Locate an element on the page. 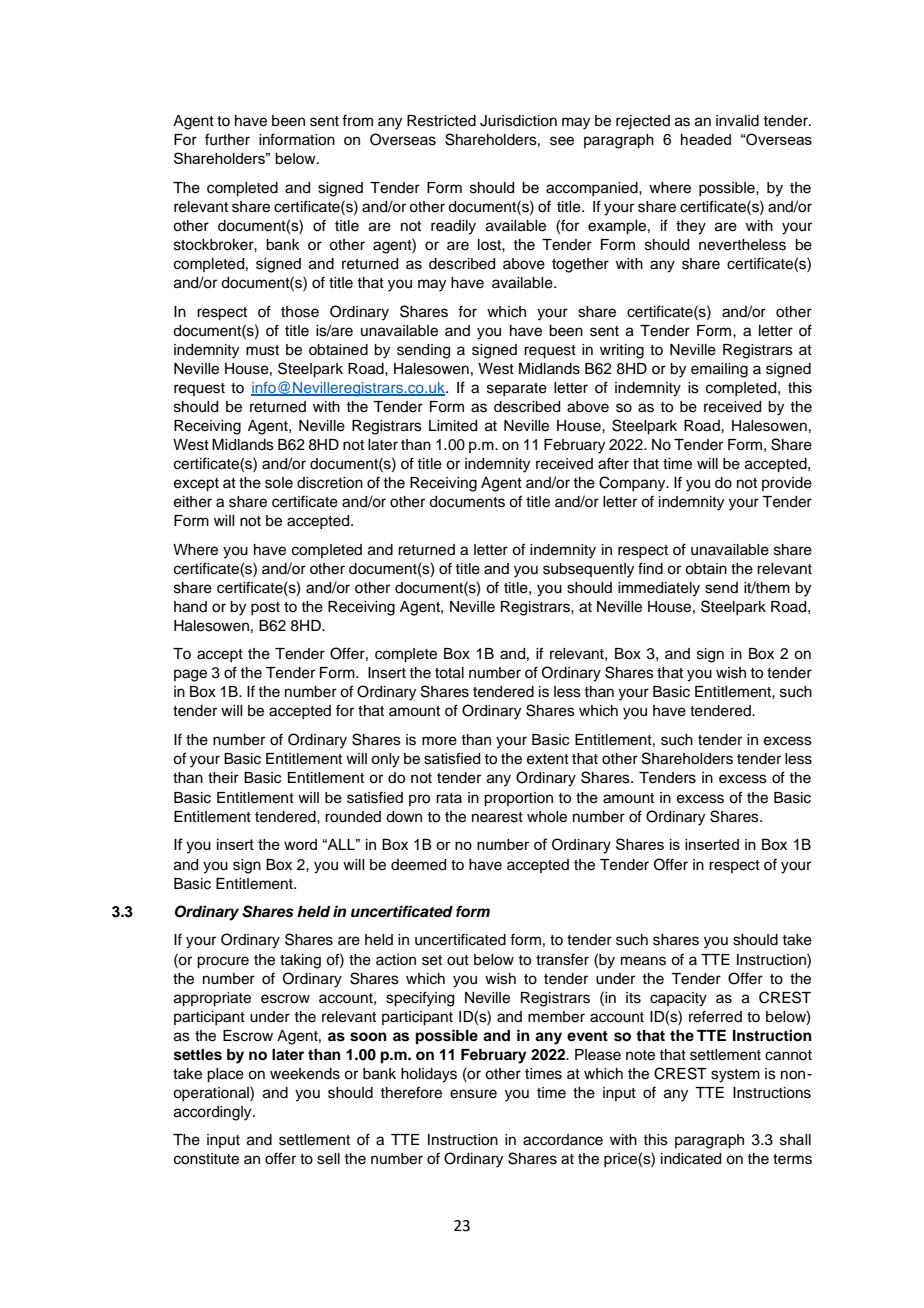 Image resolution: width=924 pixels, height=1308 pixels. Jurisdiction is located at coordinates (518, 121).
